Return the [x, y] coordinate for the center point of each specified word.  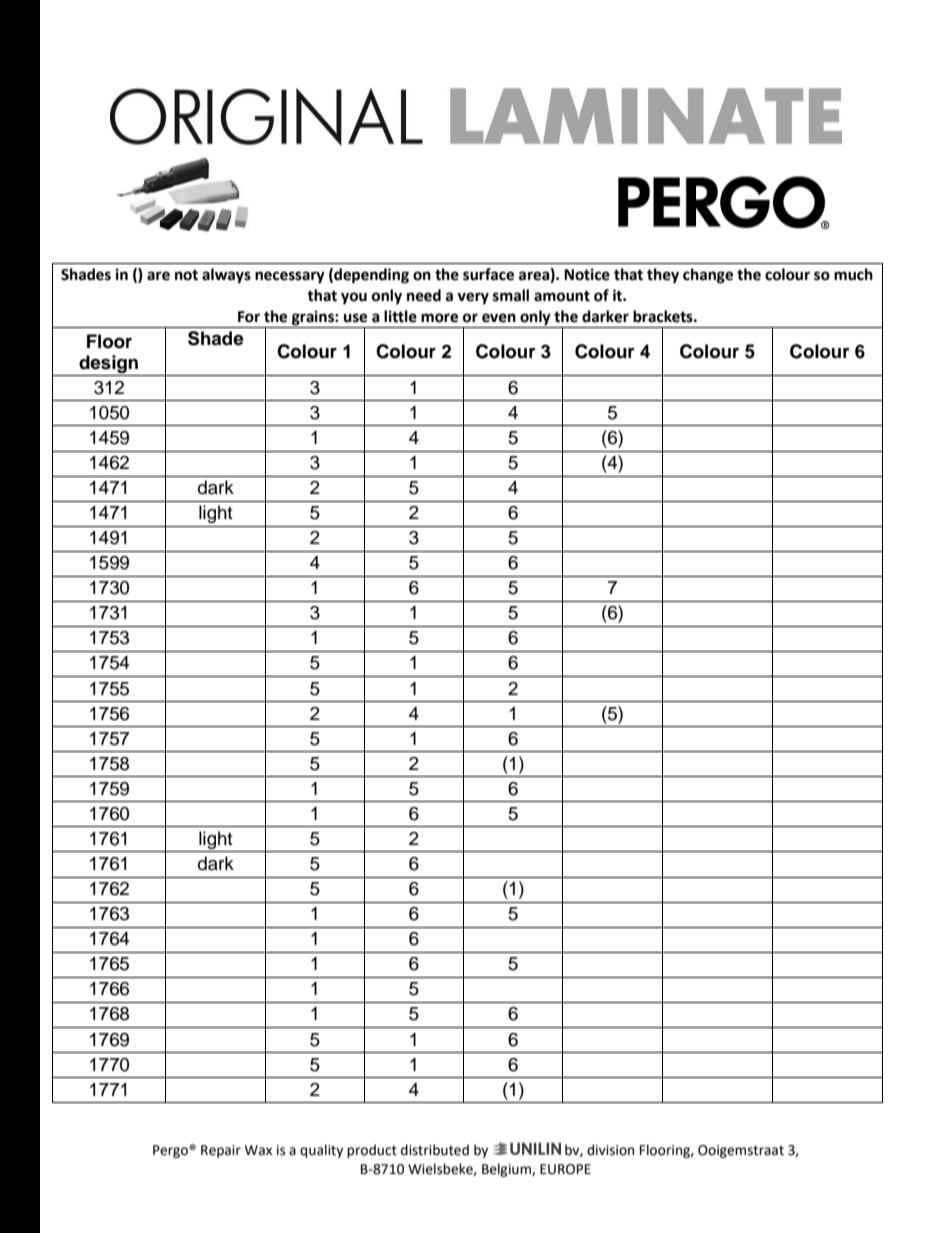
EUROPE [565, 1169]
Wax [258, 1150]
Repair [221, 1151]
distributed [435, 1150]
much [853, 274]
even [499, 318]
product [372, 1151]
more [439, 318]
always [226, 276]
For [249, 317]
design [109, 365]
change [708, 276]
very [473, 298]
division [610, 1150]
